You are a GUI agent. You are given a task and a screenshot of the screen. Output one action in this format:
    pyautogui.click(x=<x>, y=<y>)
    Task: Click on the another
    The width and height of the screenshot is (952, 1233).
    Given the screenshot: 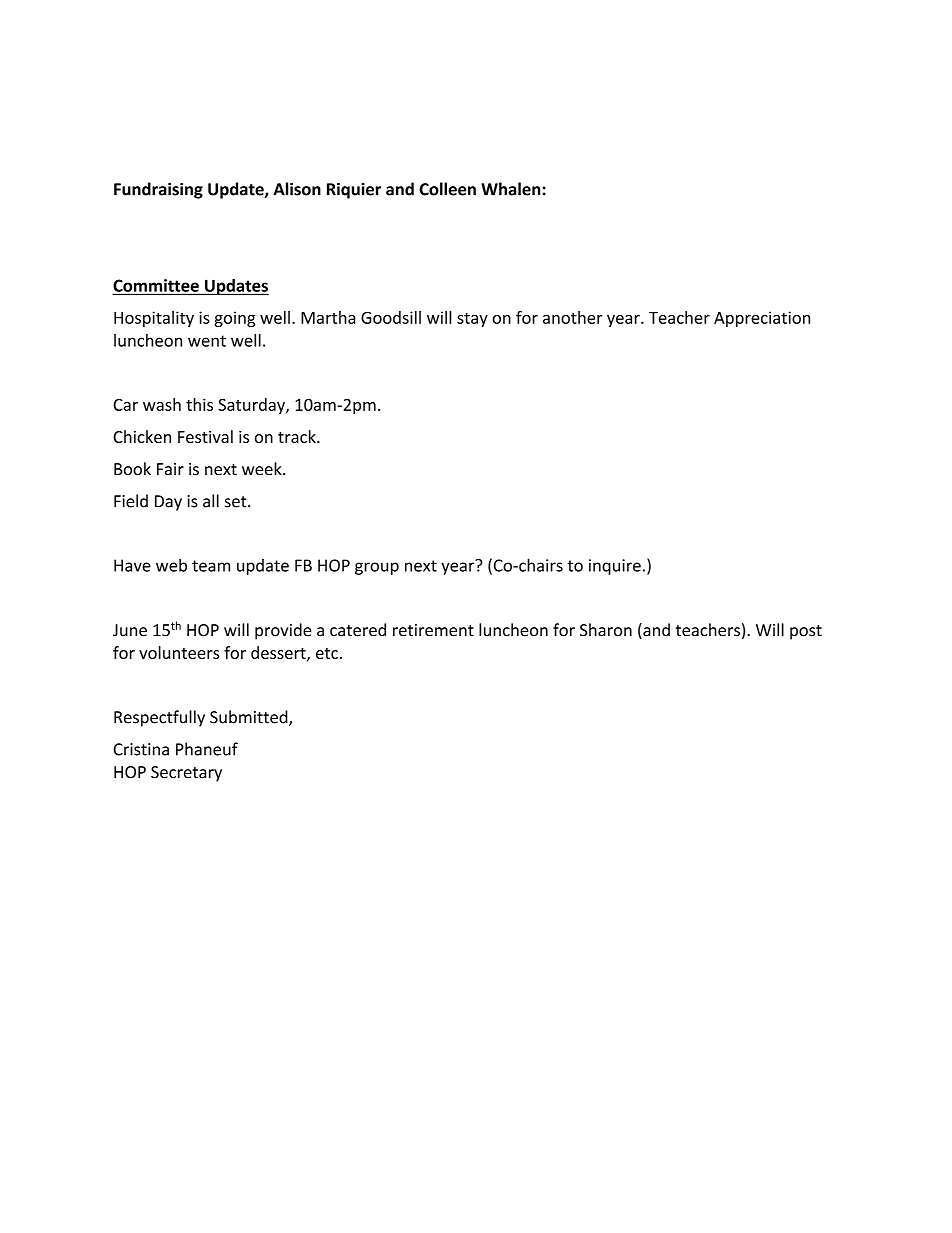 What is the action you would take?
    pyautogui.click(x=573, y=317)
